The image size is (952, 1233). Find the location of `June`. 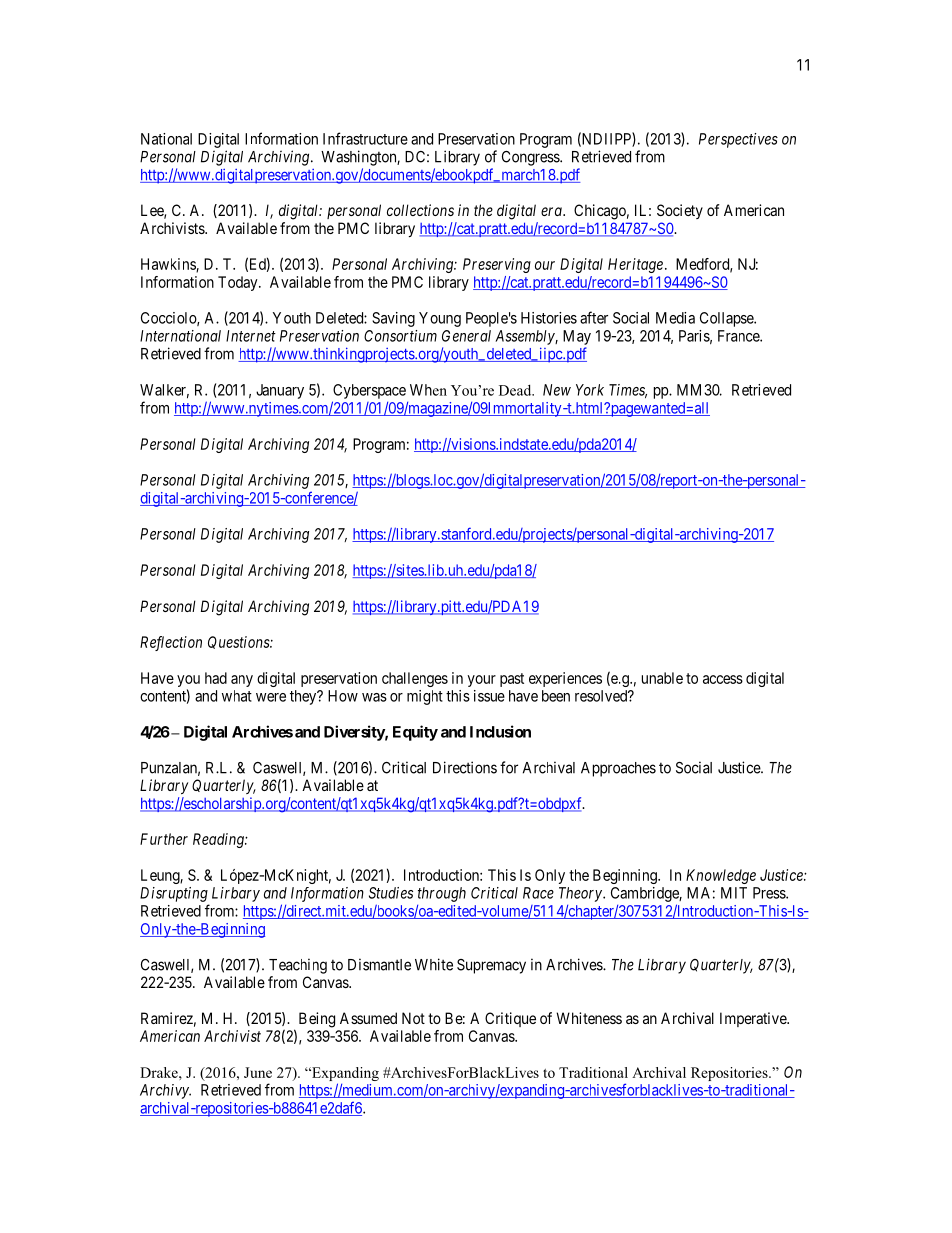

June is located at coordinates (258, 1072).
